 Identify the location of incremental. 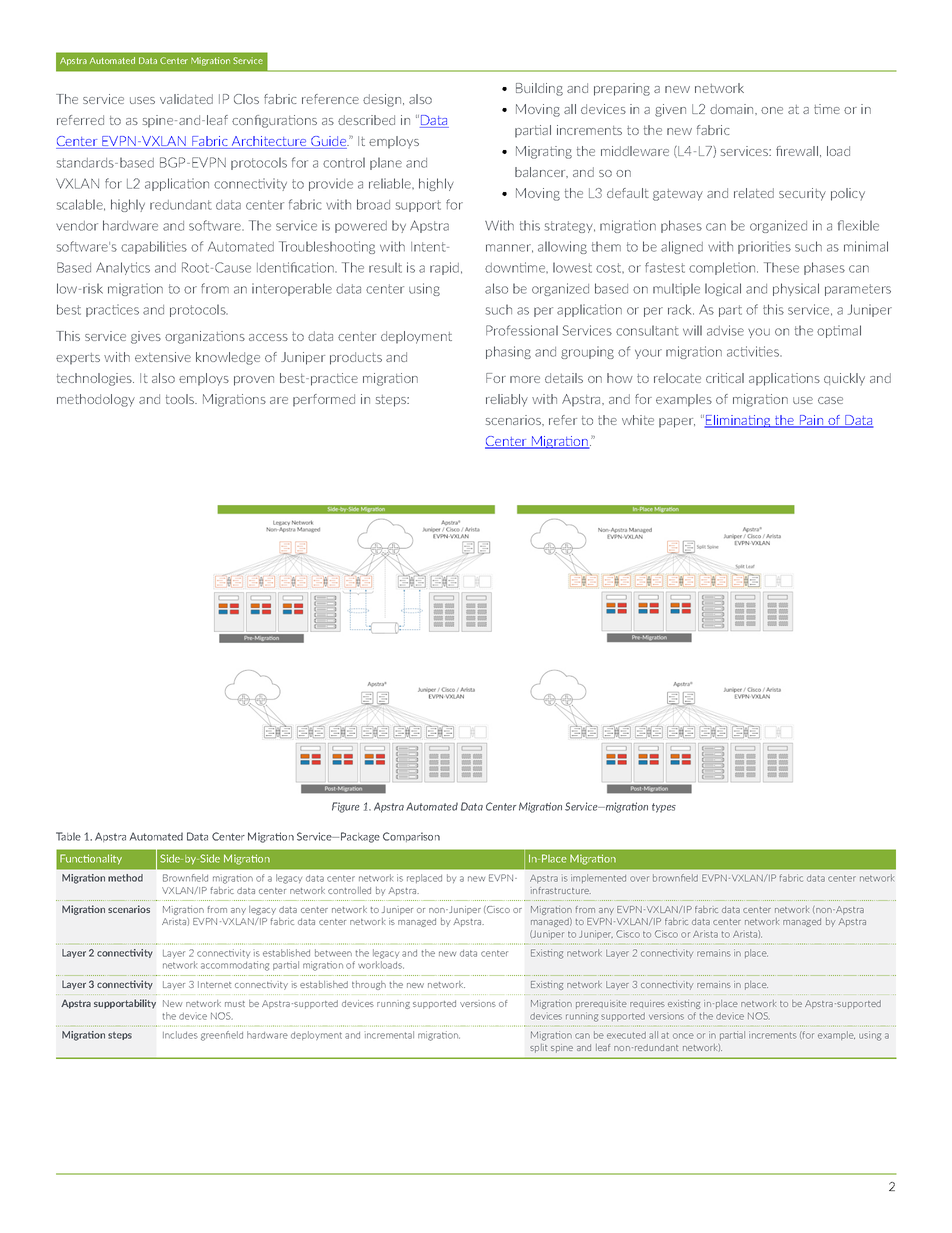
(389, 1035).
